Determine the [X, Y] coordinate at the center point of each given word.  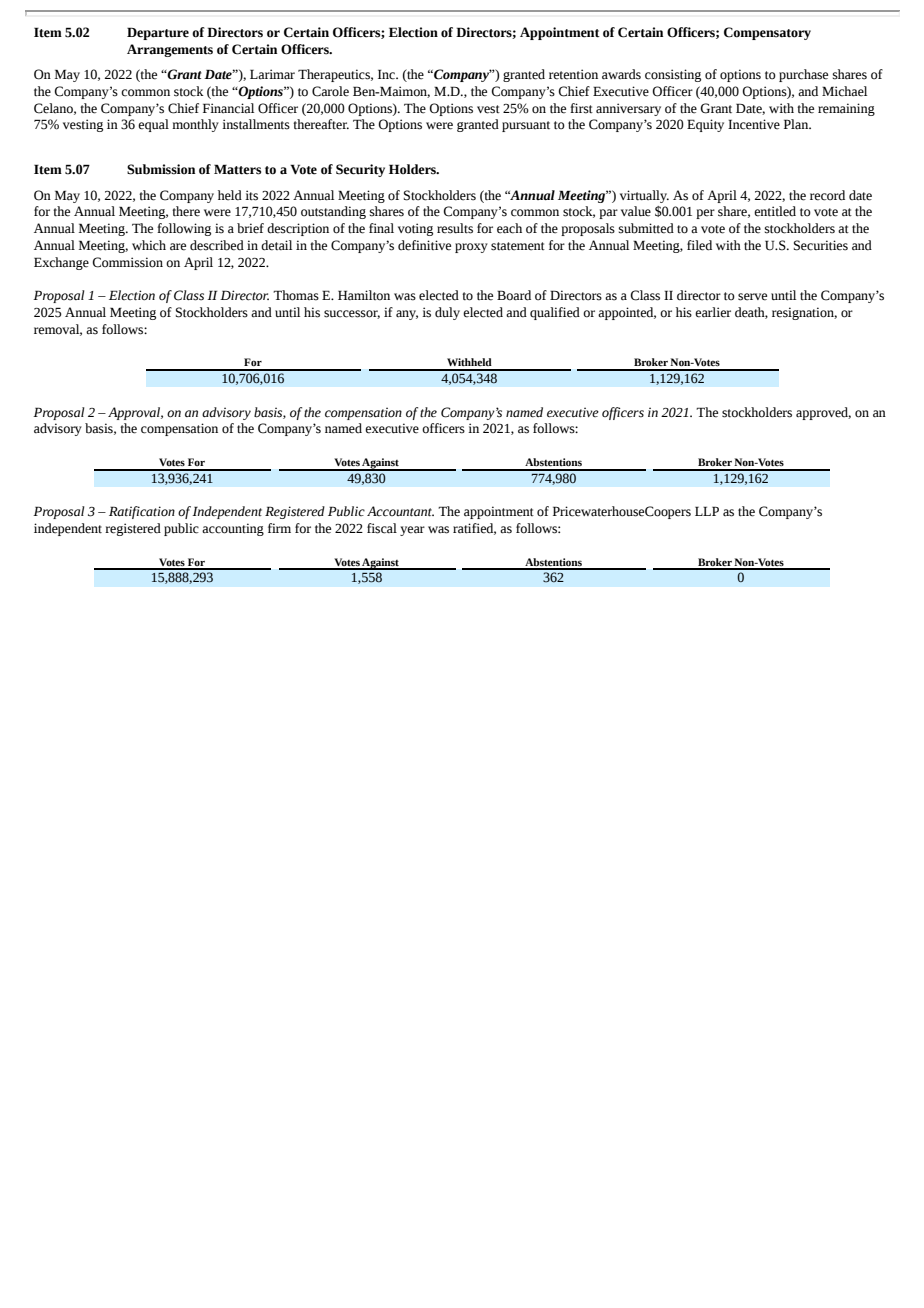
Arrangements [170, 50]
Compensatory [767, 33]
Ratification [142, 512]
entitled [775, 211]
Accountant [400, 511]
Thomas [296, 295]
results [455, 228]
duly [447, 313]
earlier [713, 312]
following [184, 229]
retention [573, 74]
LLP [707, 511]
